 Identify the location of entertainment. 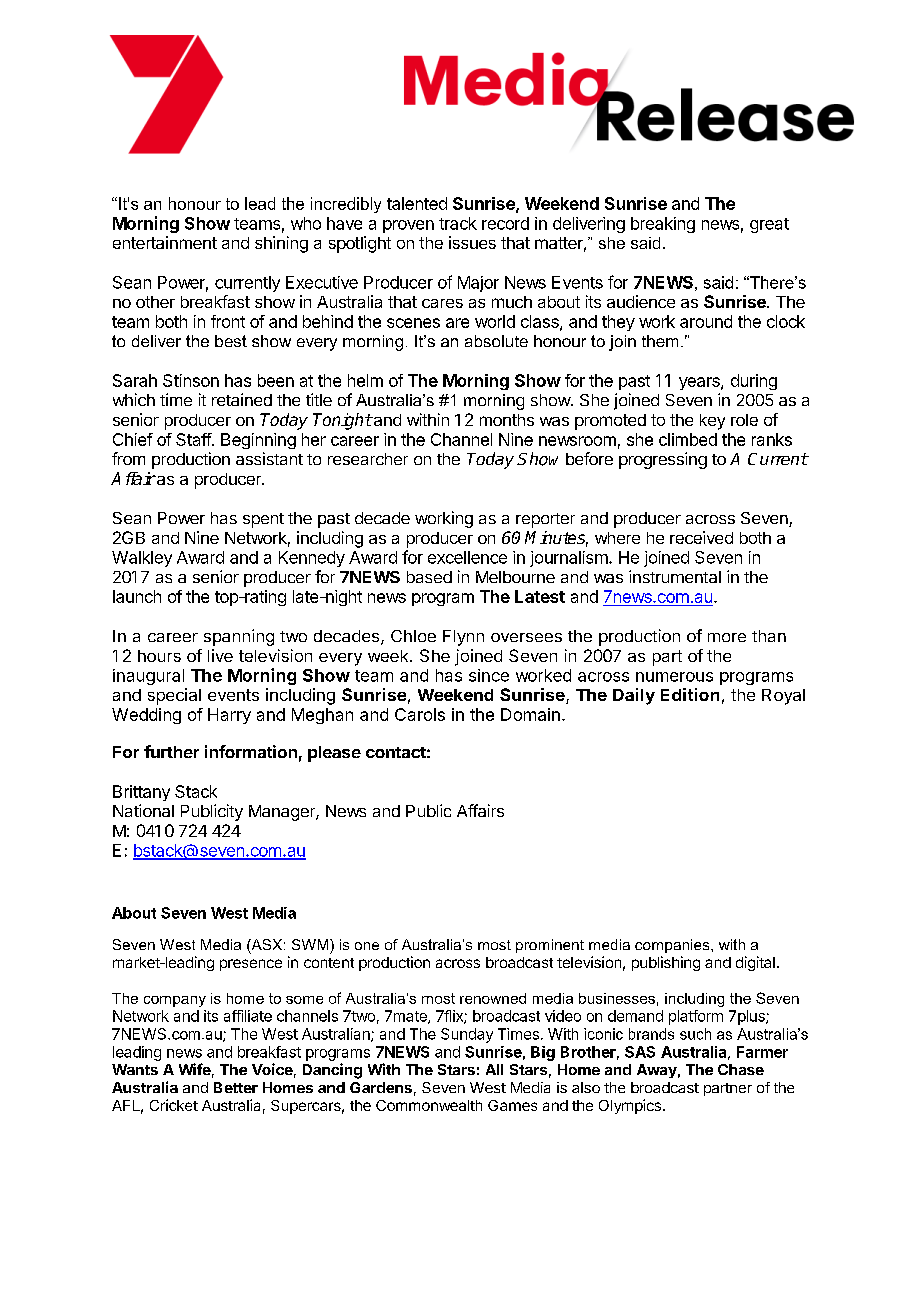
(165, 242).
